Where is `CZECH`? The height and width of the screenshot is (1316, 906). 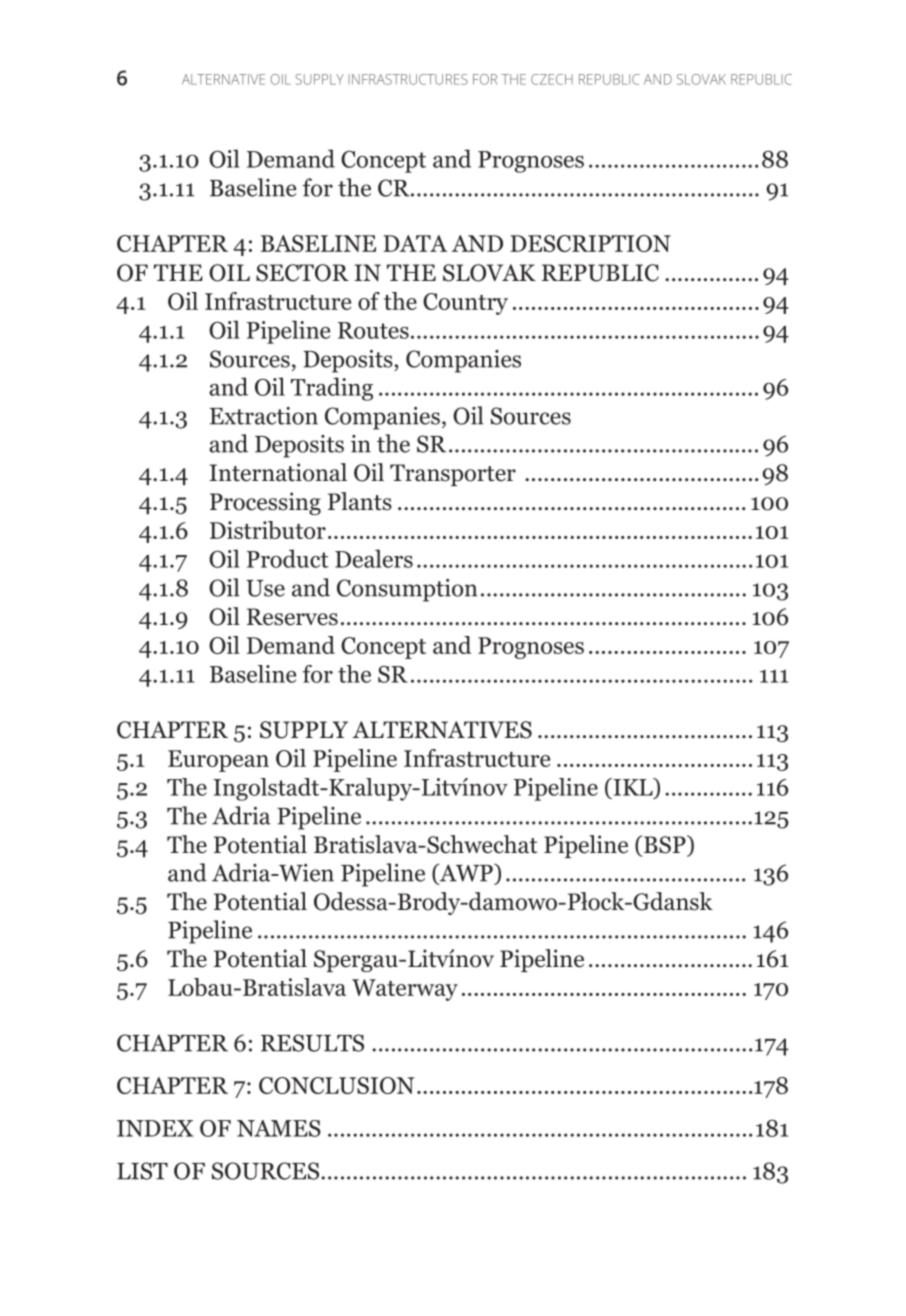 CZECH is located at coordinates (552, 79).
